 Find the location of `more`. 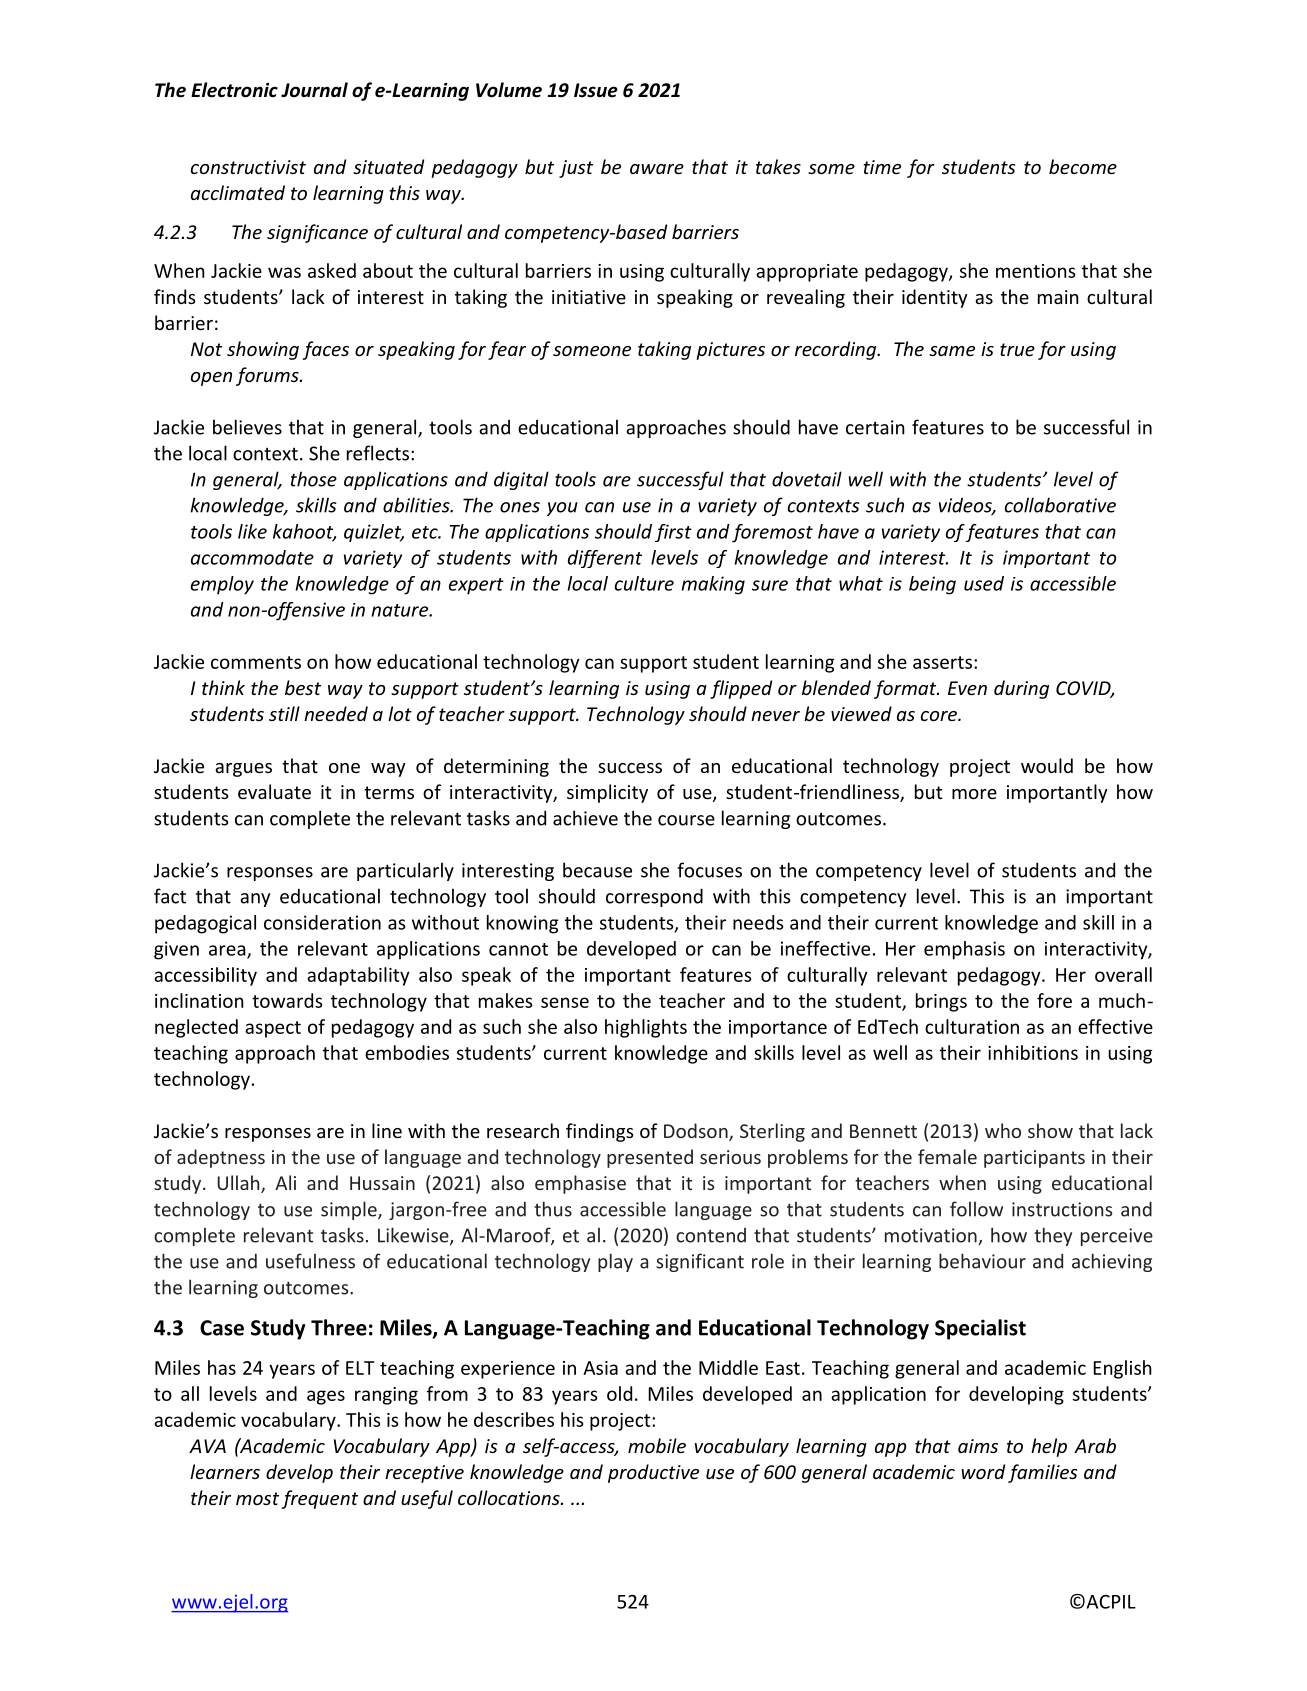

more is located at coordinates (974, 794).
